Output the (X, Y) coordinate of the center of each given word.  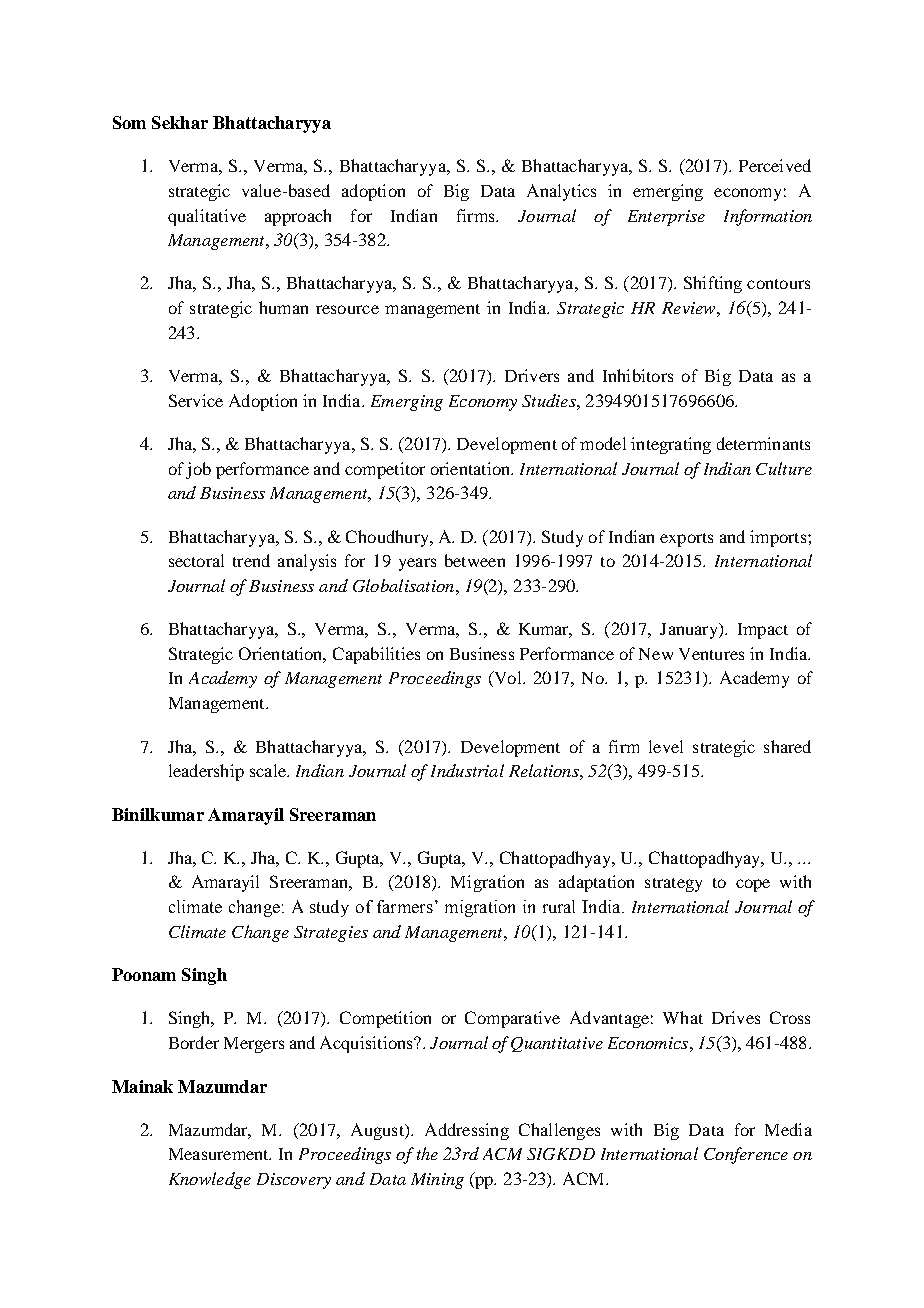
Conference (746, 1155)
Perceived (775, 165)
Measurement (220, 1154)
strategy (673, 885)
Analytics (561, 192)
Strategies (331, 934)
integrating (671, 445)
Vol (508, 679)
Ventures (711, 654)
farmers (405, 906)
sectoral (196, 560)
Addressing (467, 1131)
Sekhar (180, 122)
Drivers (532, 375)
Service (196, 400)
